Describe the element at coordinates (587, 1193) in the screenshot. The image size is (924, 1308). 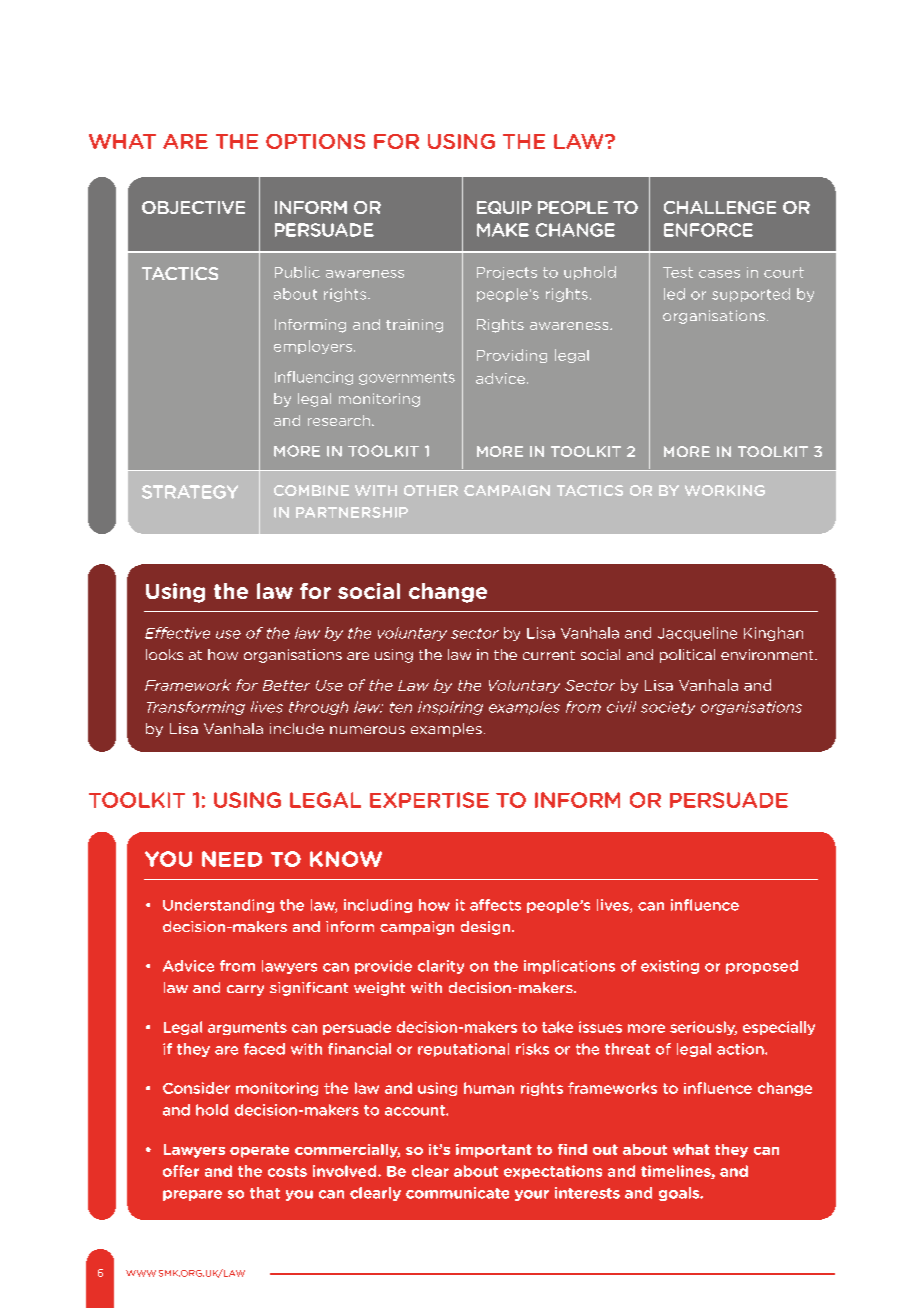
I see `interests` at that location.
